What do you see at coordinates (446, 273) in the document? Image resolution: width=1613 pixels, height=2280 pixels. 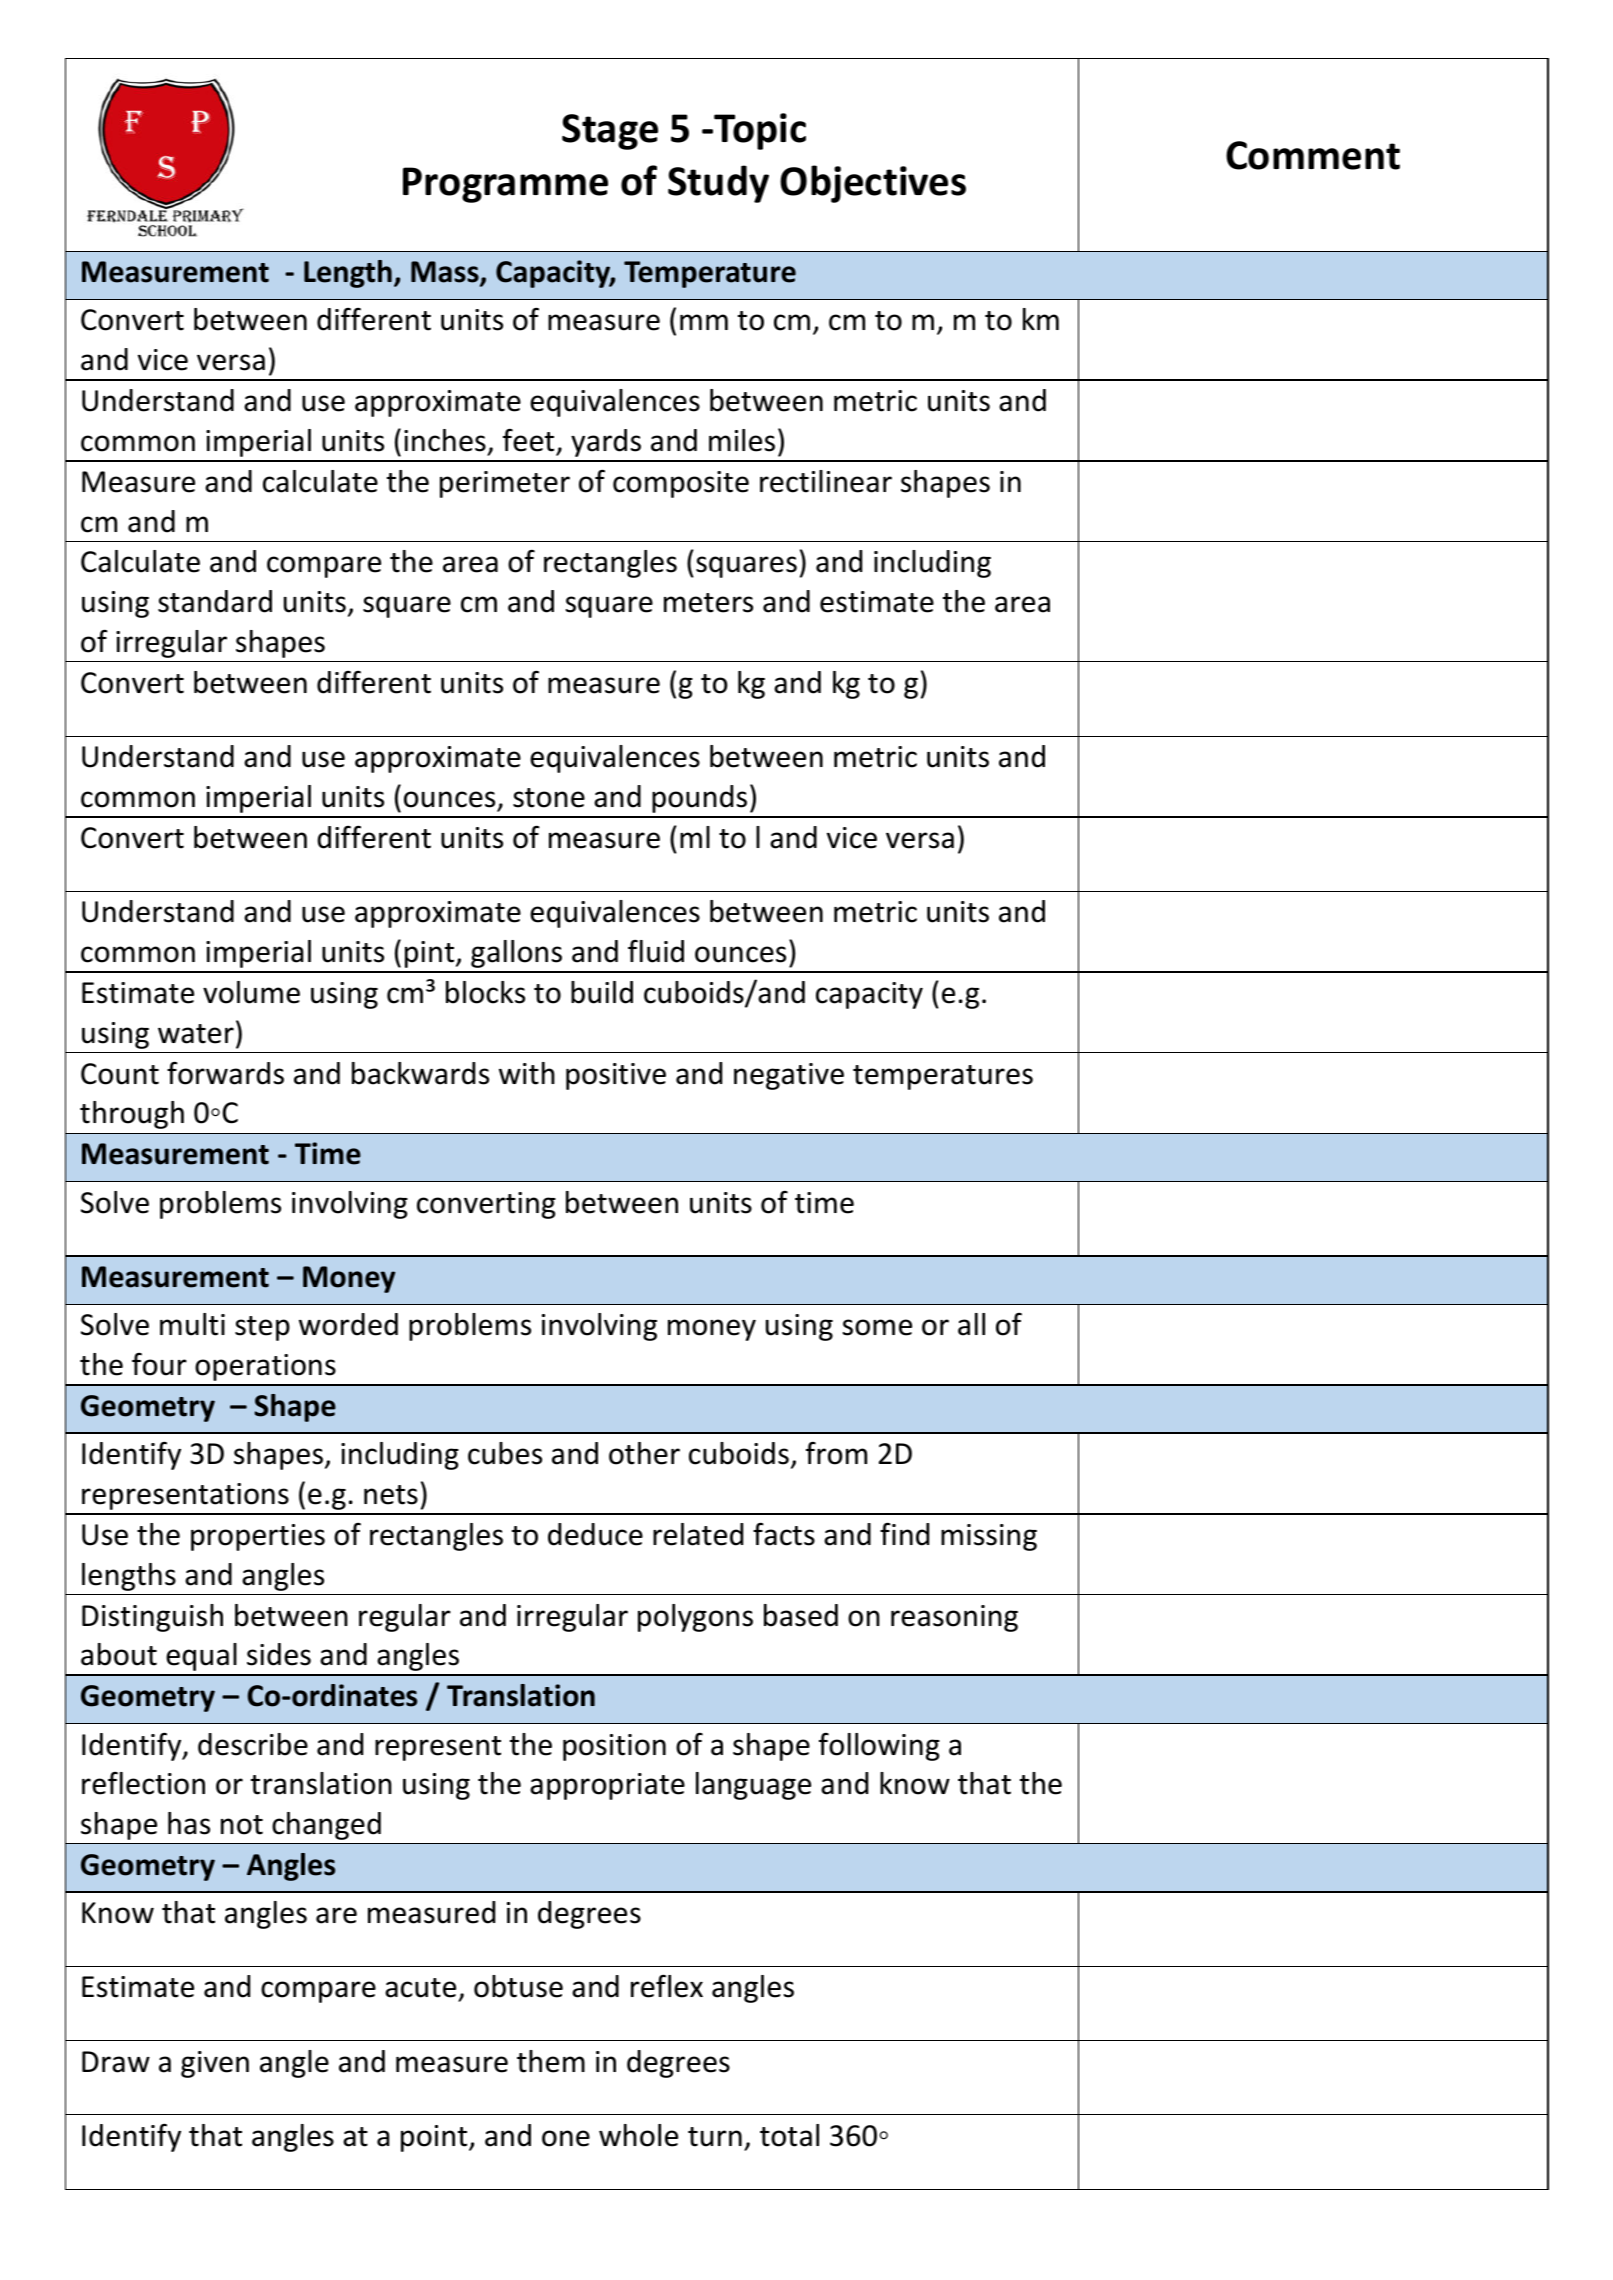 I see `Mass` at bounding box center [446, 273].
